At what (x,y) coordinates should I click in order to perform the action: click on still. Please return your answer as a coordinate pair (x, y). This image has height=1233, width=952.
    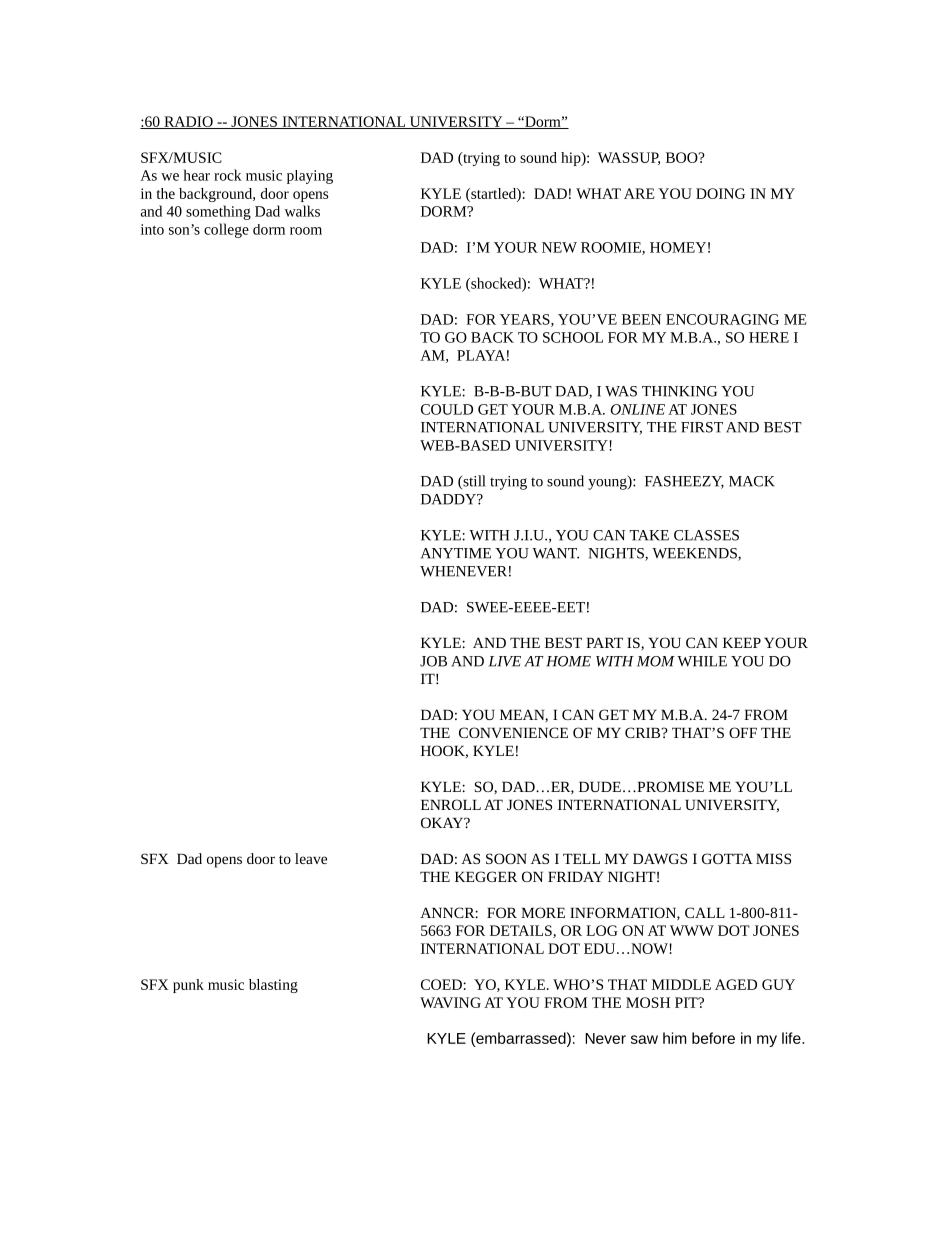
    Looking at the image, I should click on (473, 482).
